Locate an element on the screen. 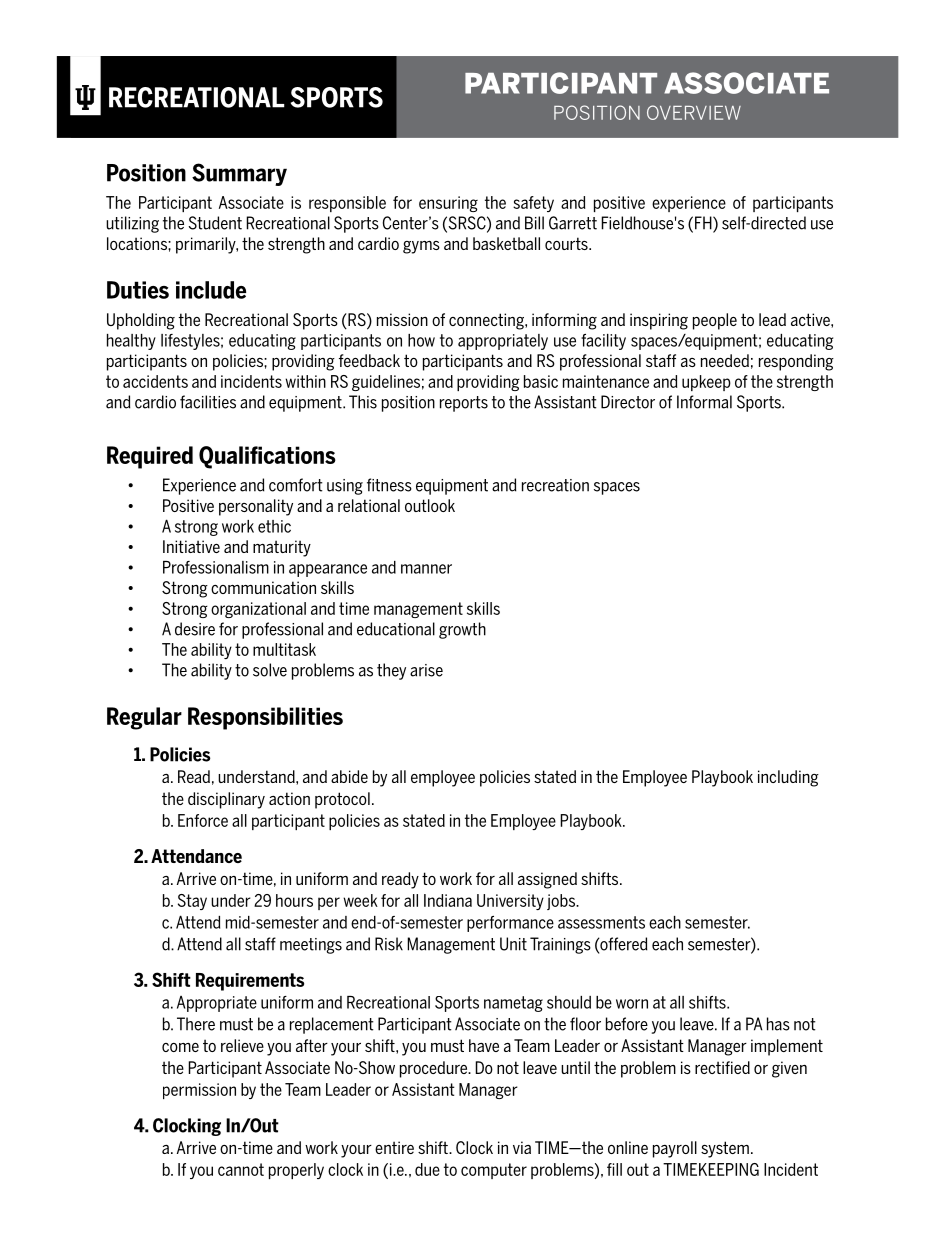 This screenshot has width=952, height=1233. Summary is located at coordinates (239, 174).
